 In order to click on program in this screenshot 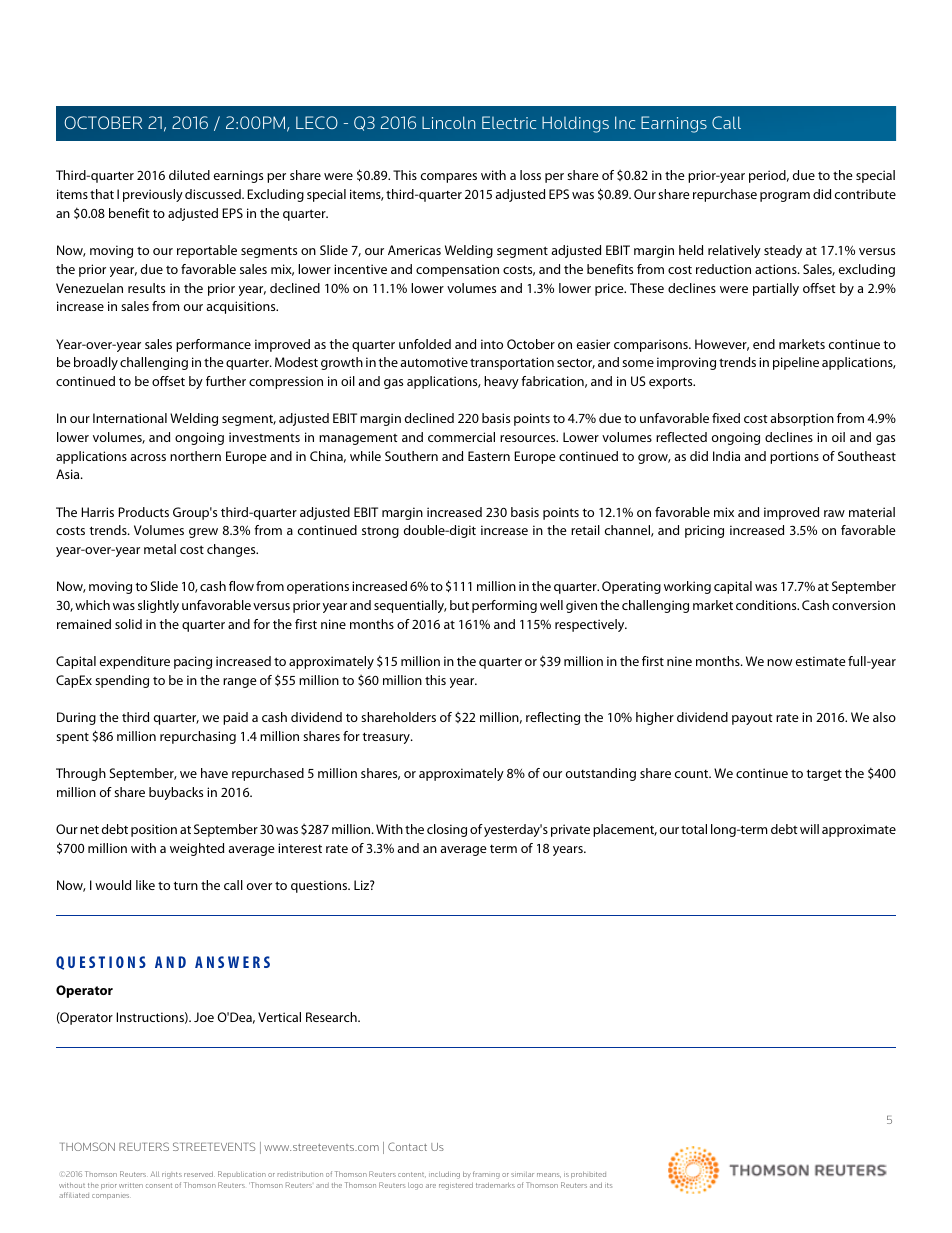, I will do `click(785, 197)`.
